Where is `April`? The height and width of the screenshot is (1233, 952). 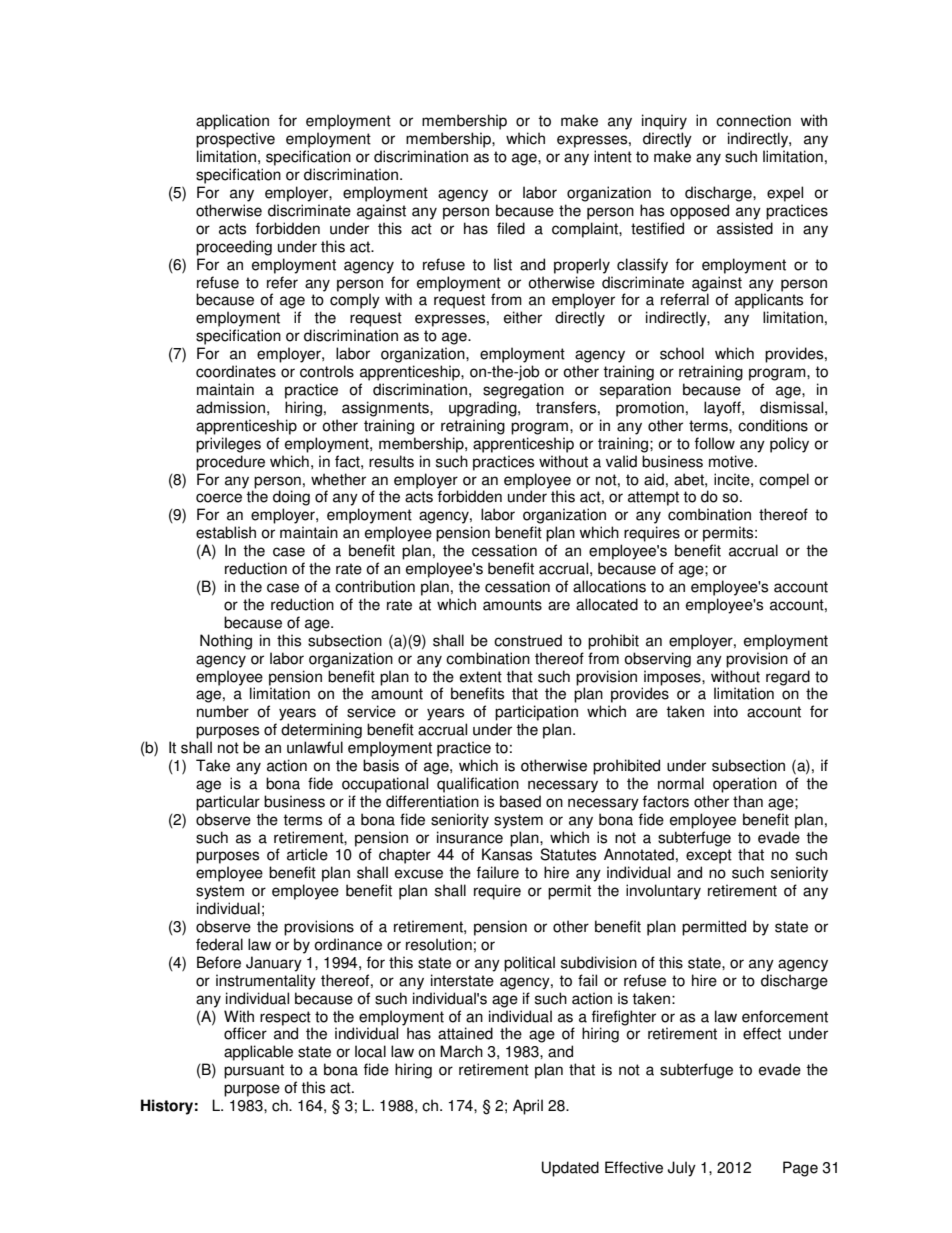 April is located at coordinates (528, 1107).
